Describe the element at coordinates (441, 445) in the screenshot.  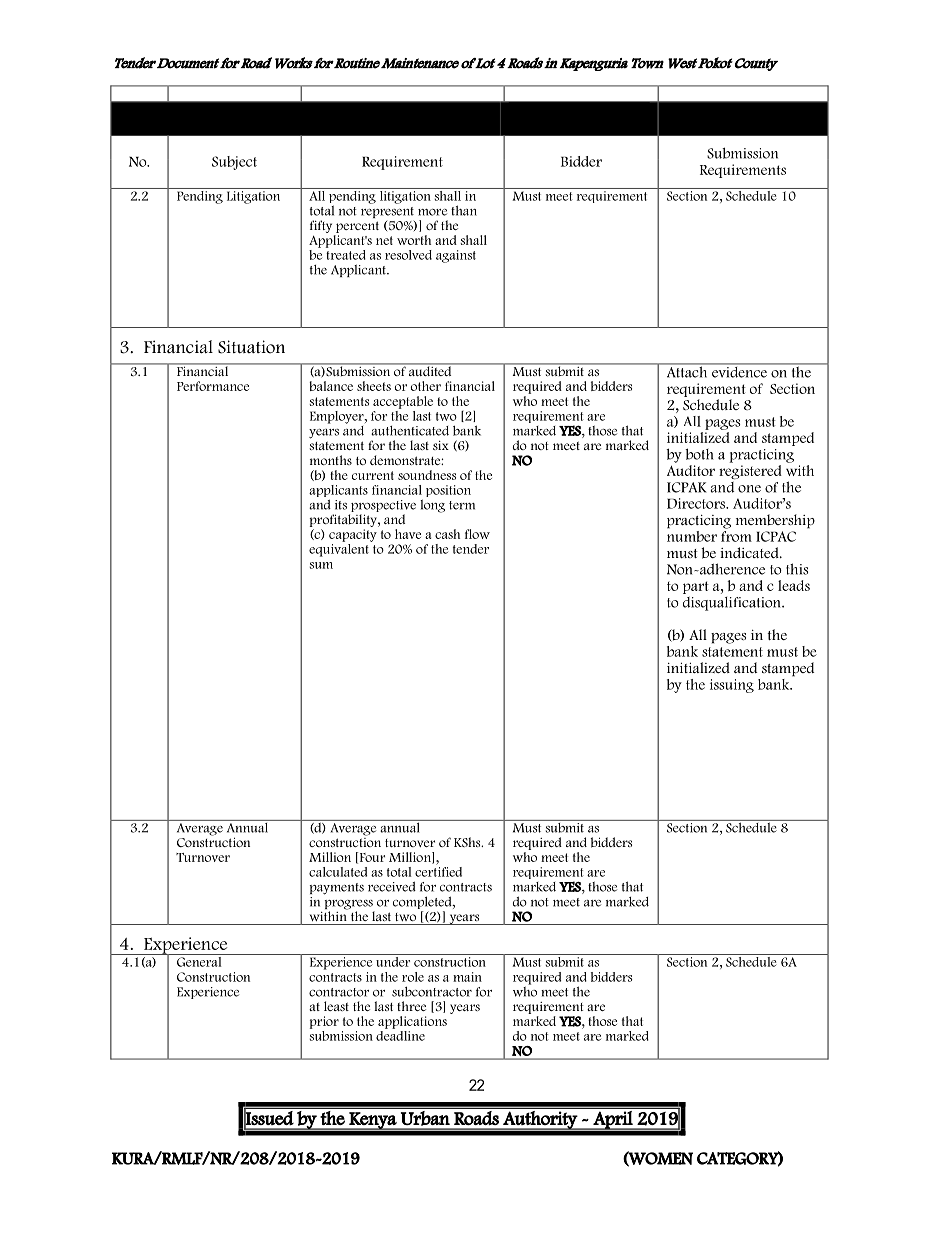
I see `six` at that location.
